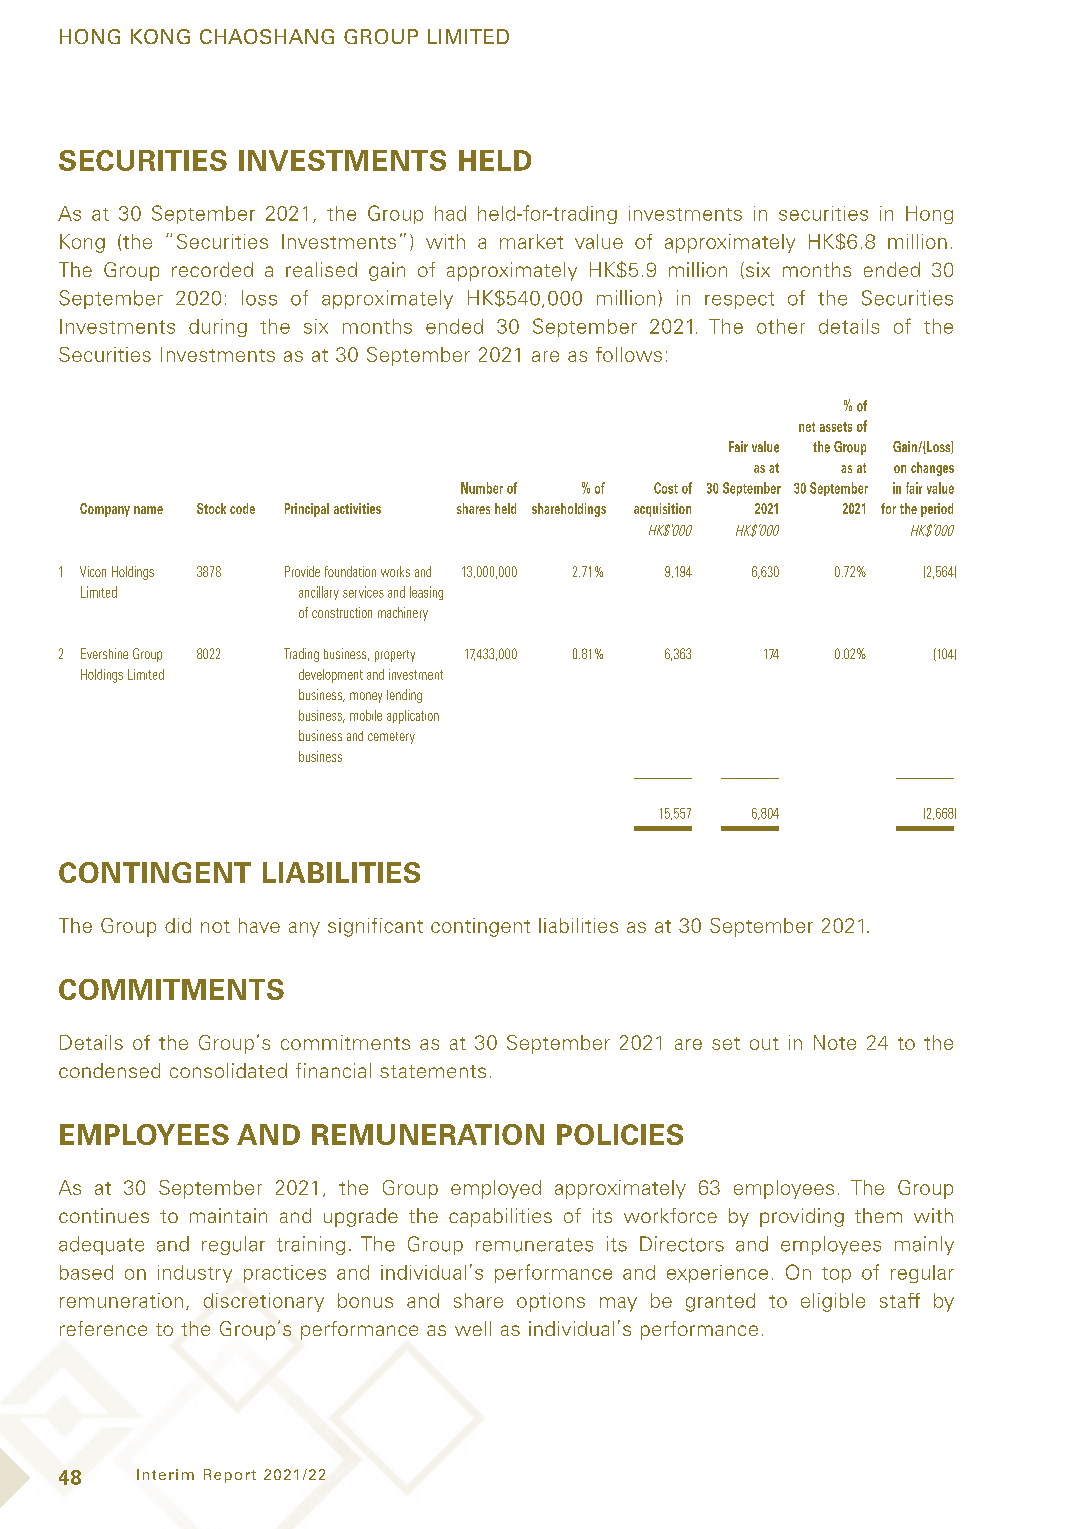 Image resolution: width=1078 pixels, height=1529 pixels. Describe the element at coordinates (473, 1328) in the screenshot. I see `well` at that location.
